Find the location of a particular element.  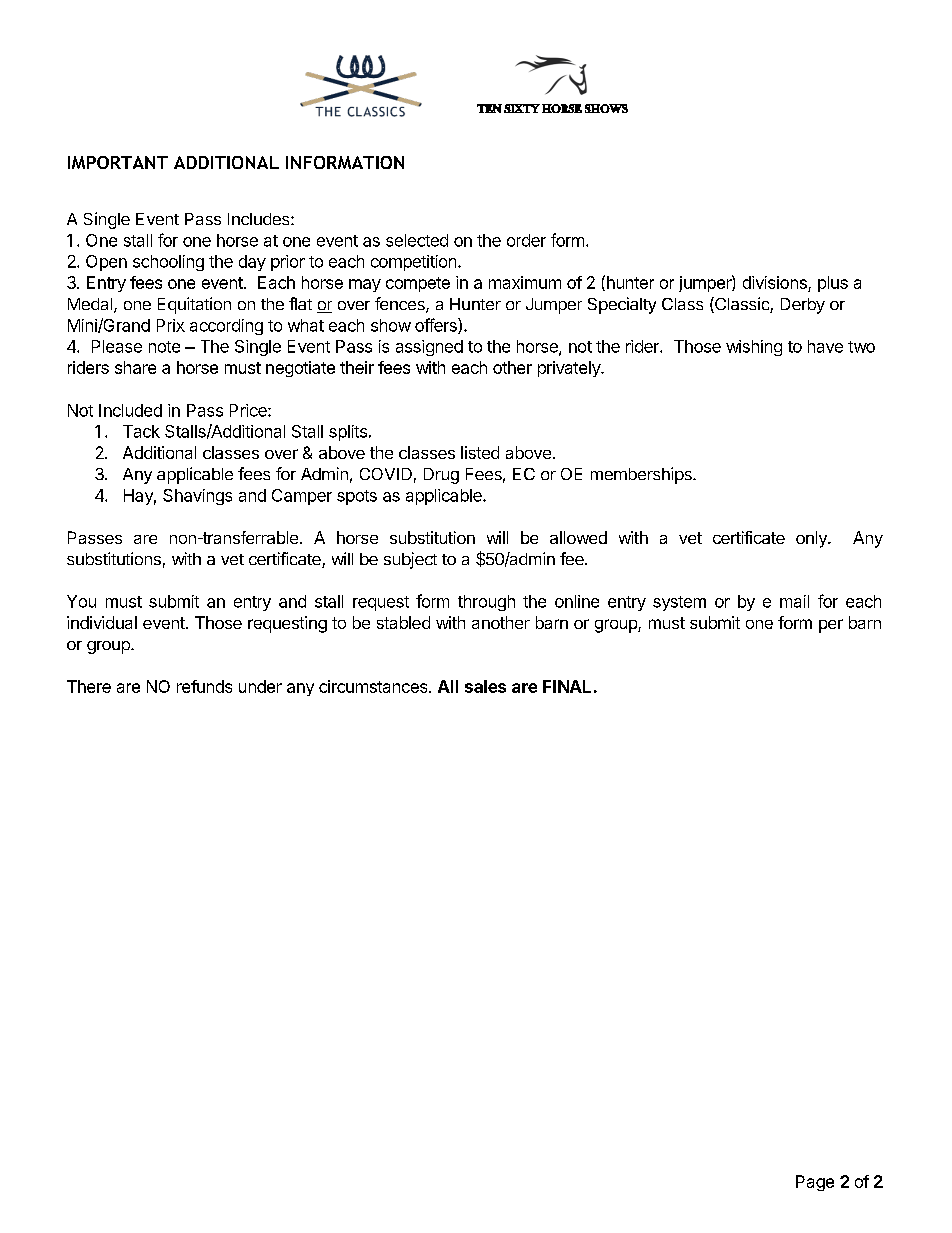

Page is located at coordinates (815, 1183).
